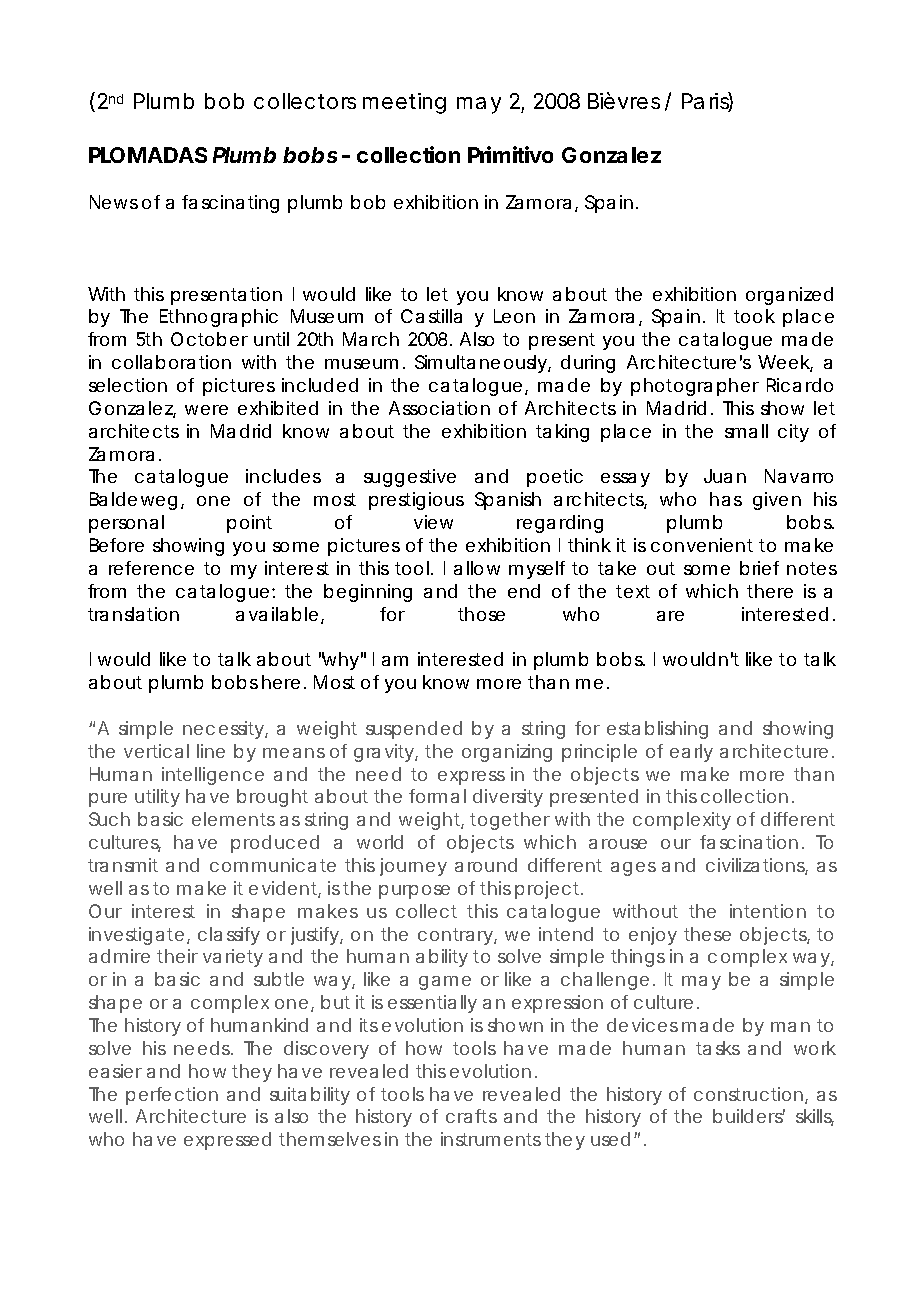  What do you see at coordinates (749, 1116) in the image?
I see `builders` at bounding box center [749, 1116].
